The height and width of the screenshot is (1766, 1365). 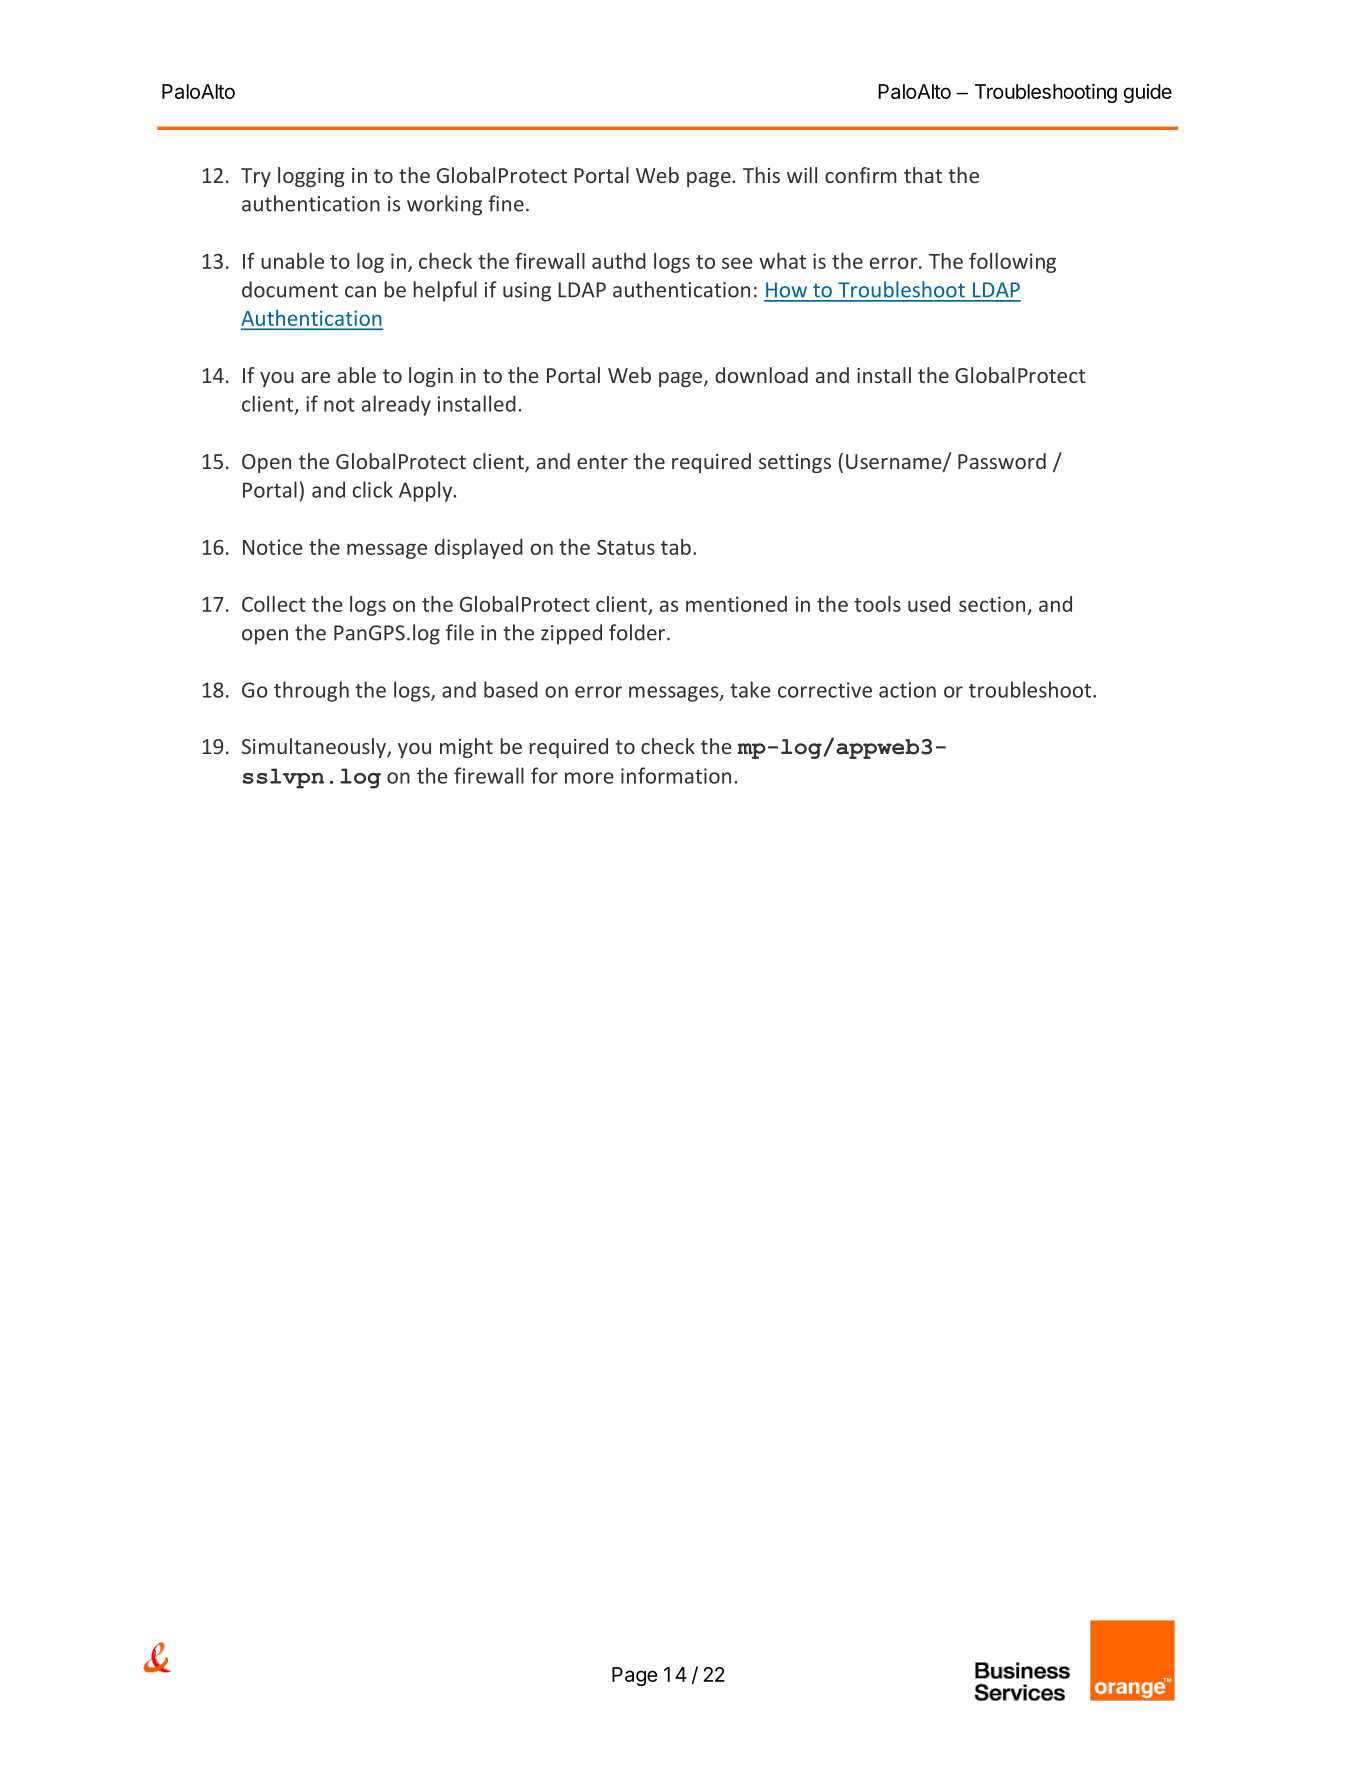 I want to click on logging, so click(x=311, y=177).
